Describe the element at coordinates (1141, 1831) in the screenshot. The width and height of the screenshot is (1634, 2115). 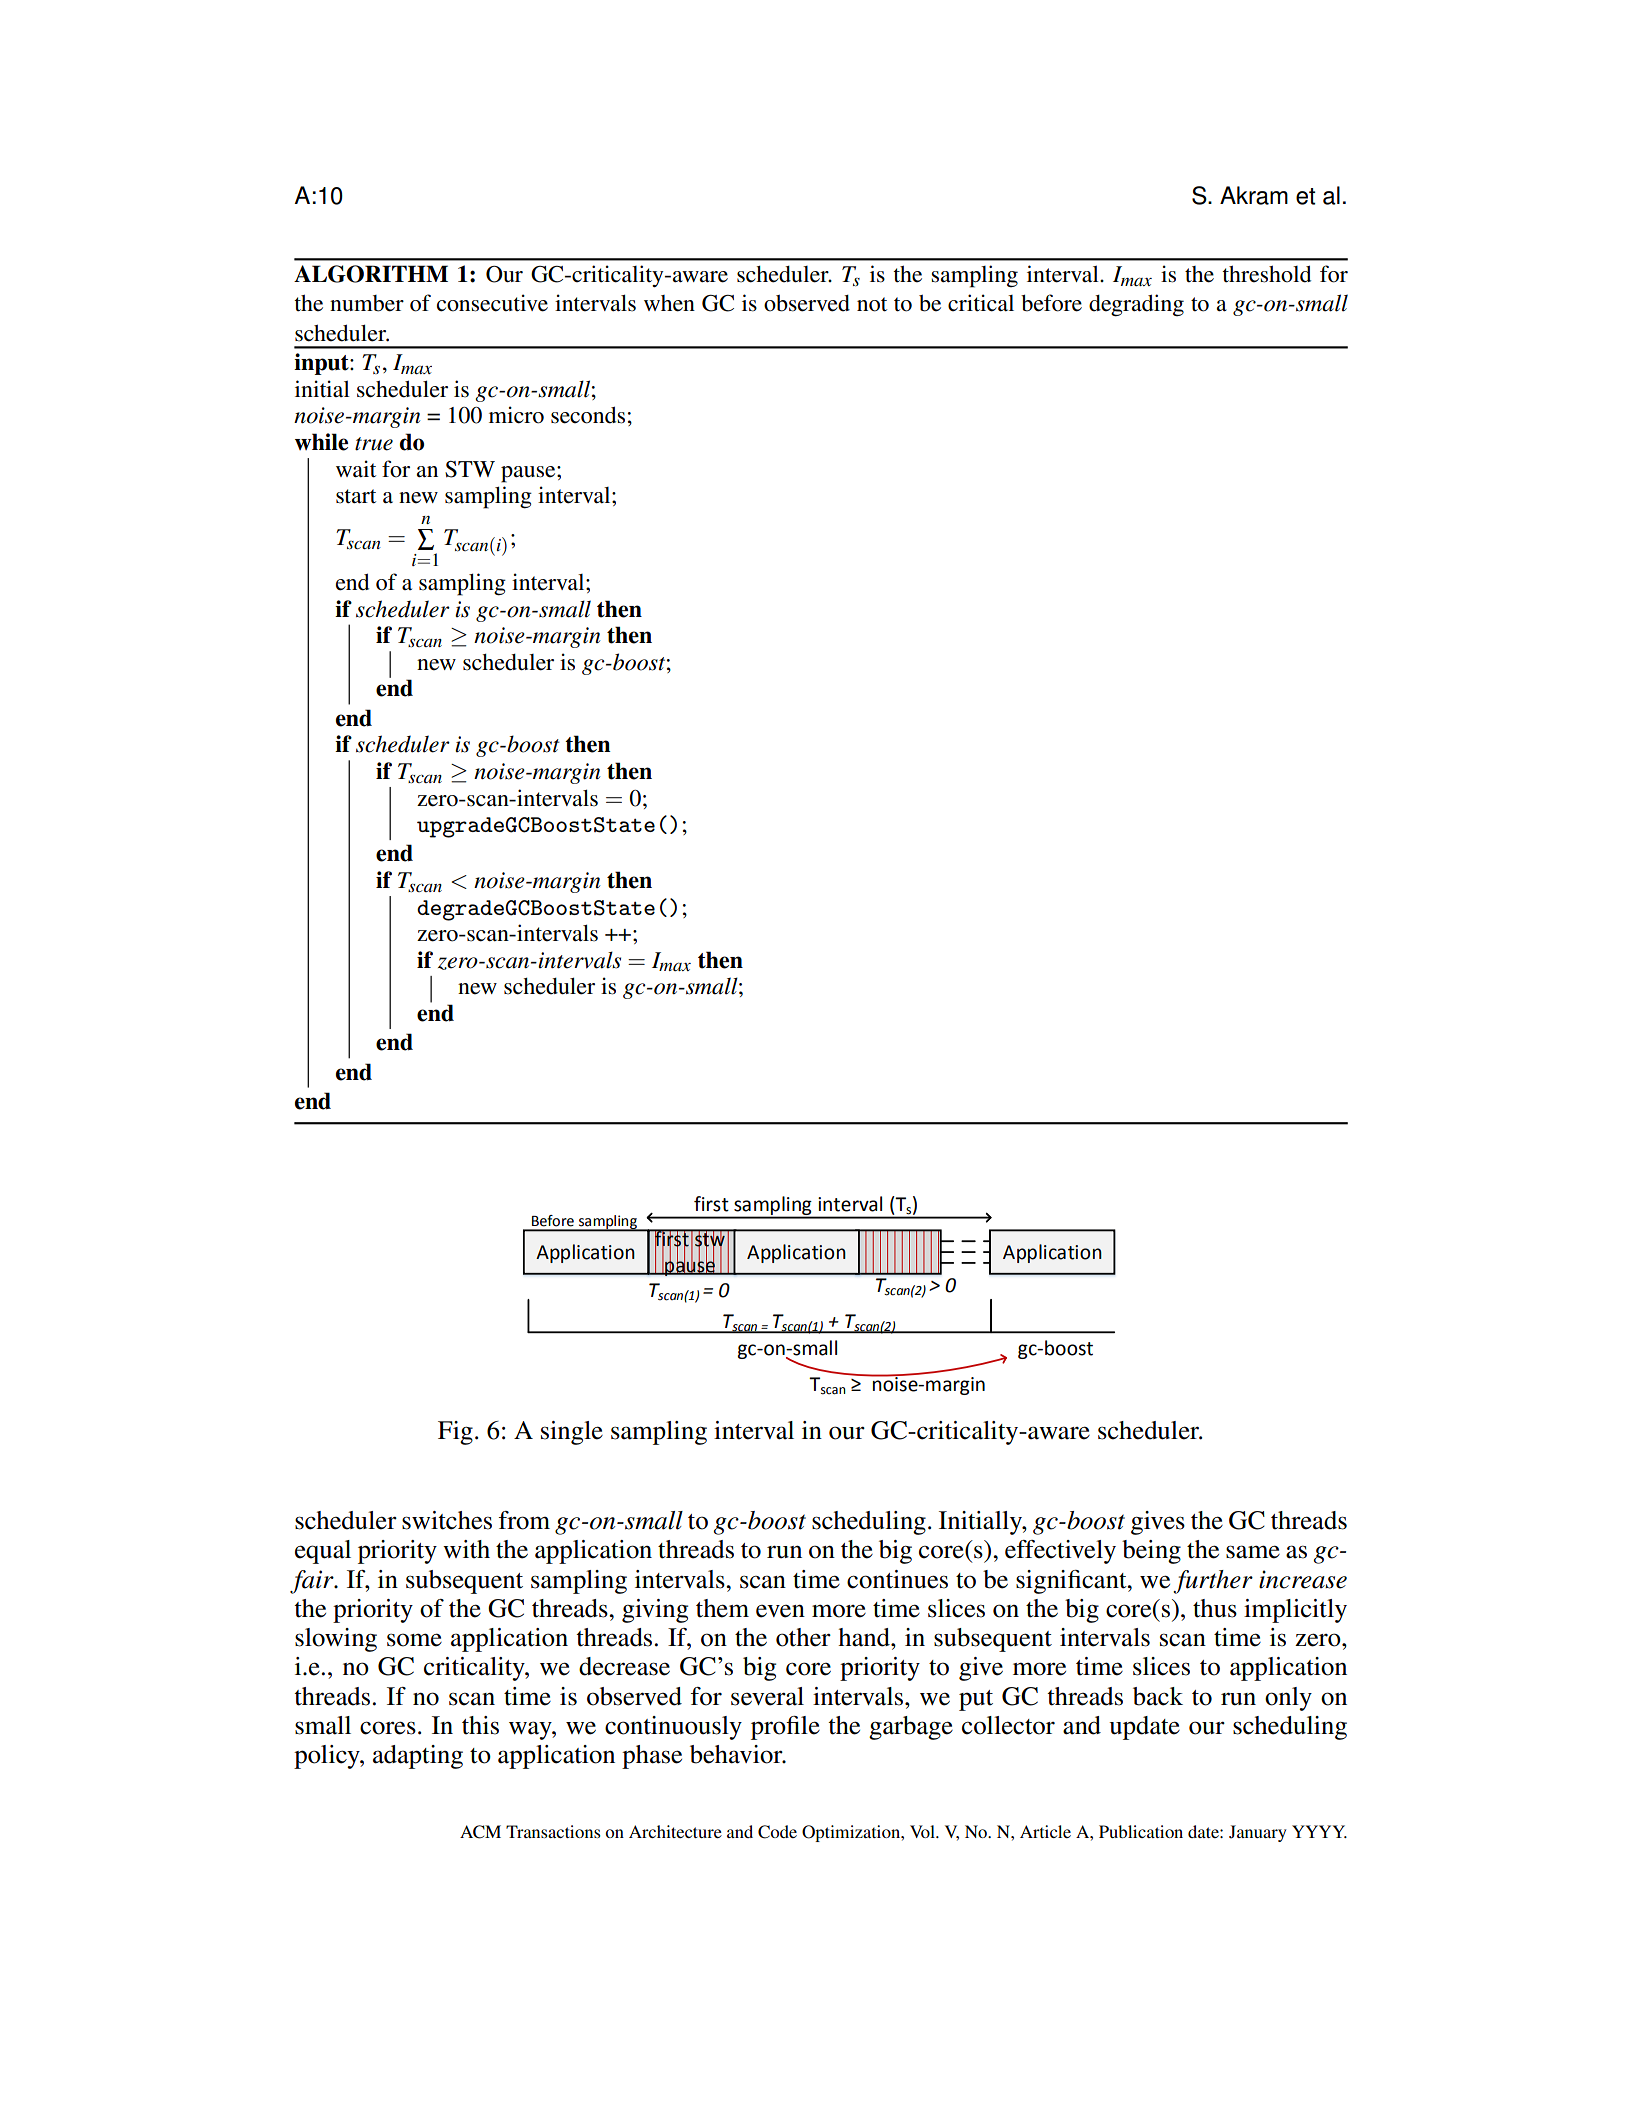
I see `Publication` at that location.
